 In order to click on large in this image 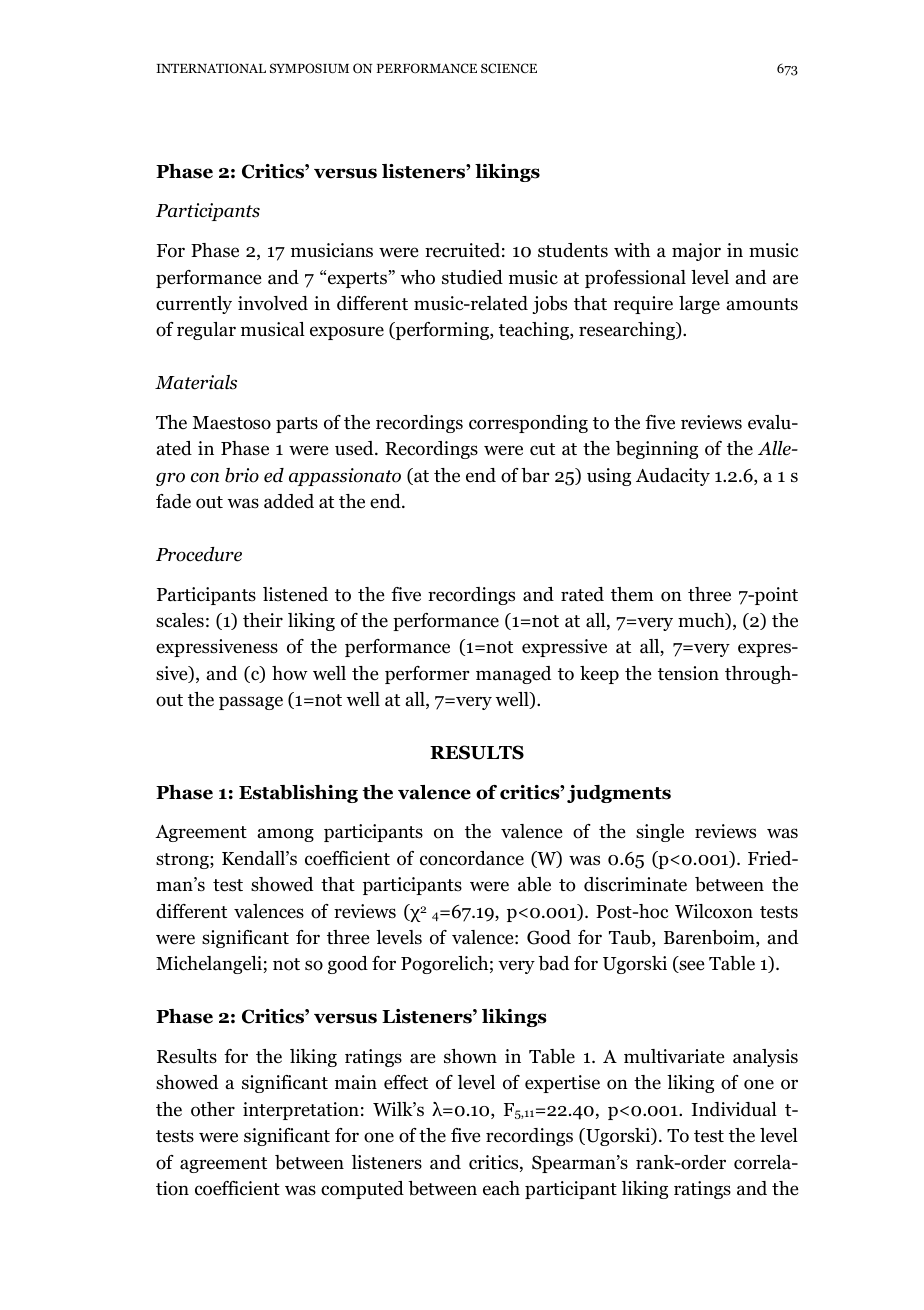, I will do `click(699, 305)`.
